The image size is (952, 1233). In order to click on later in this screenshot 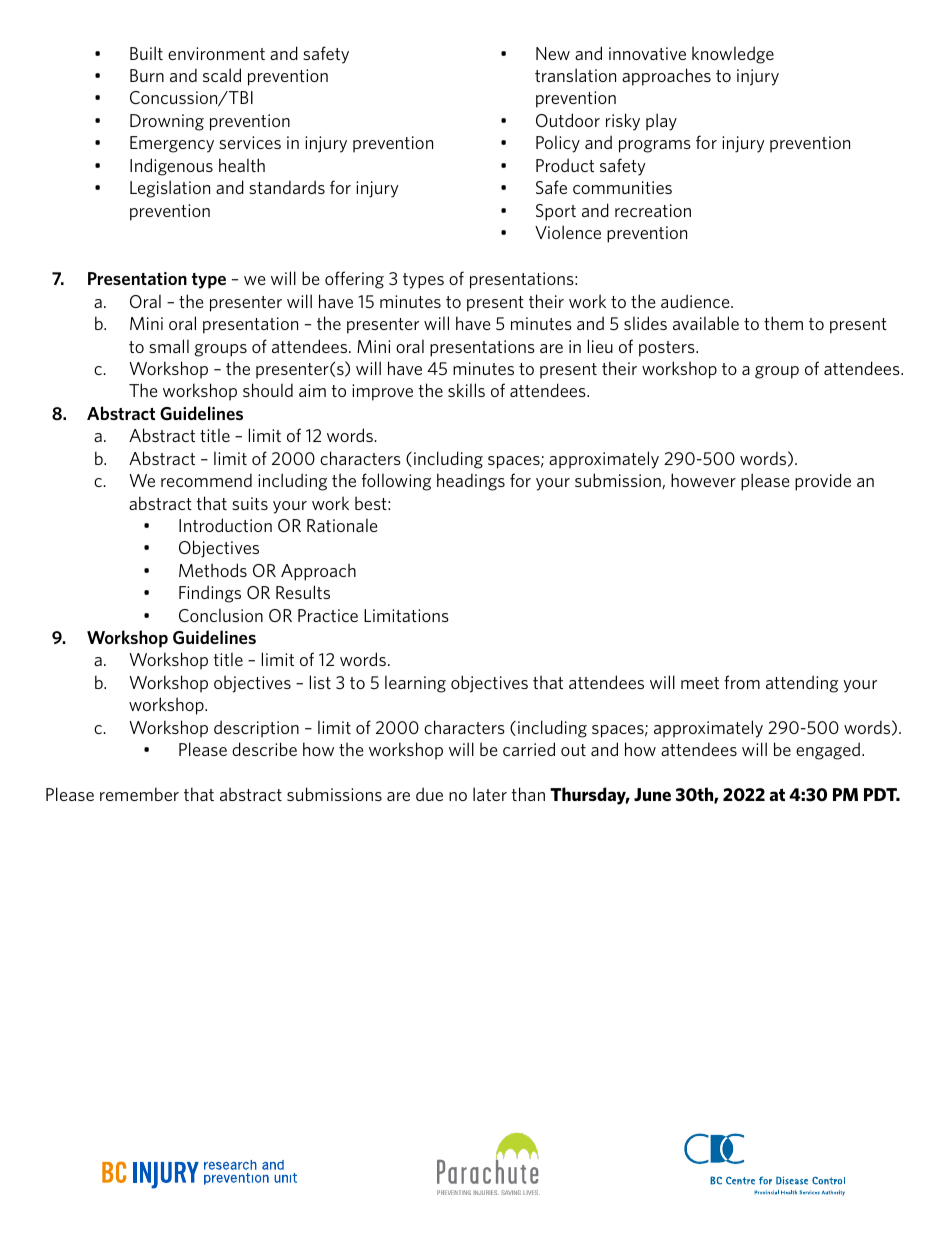, I will do `click(490, 794)`.
